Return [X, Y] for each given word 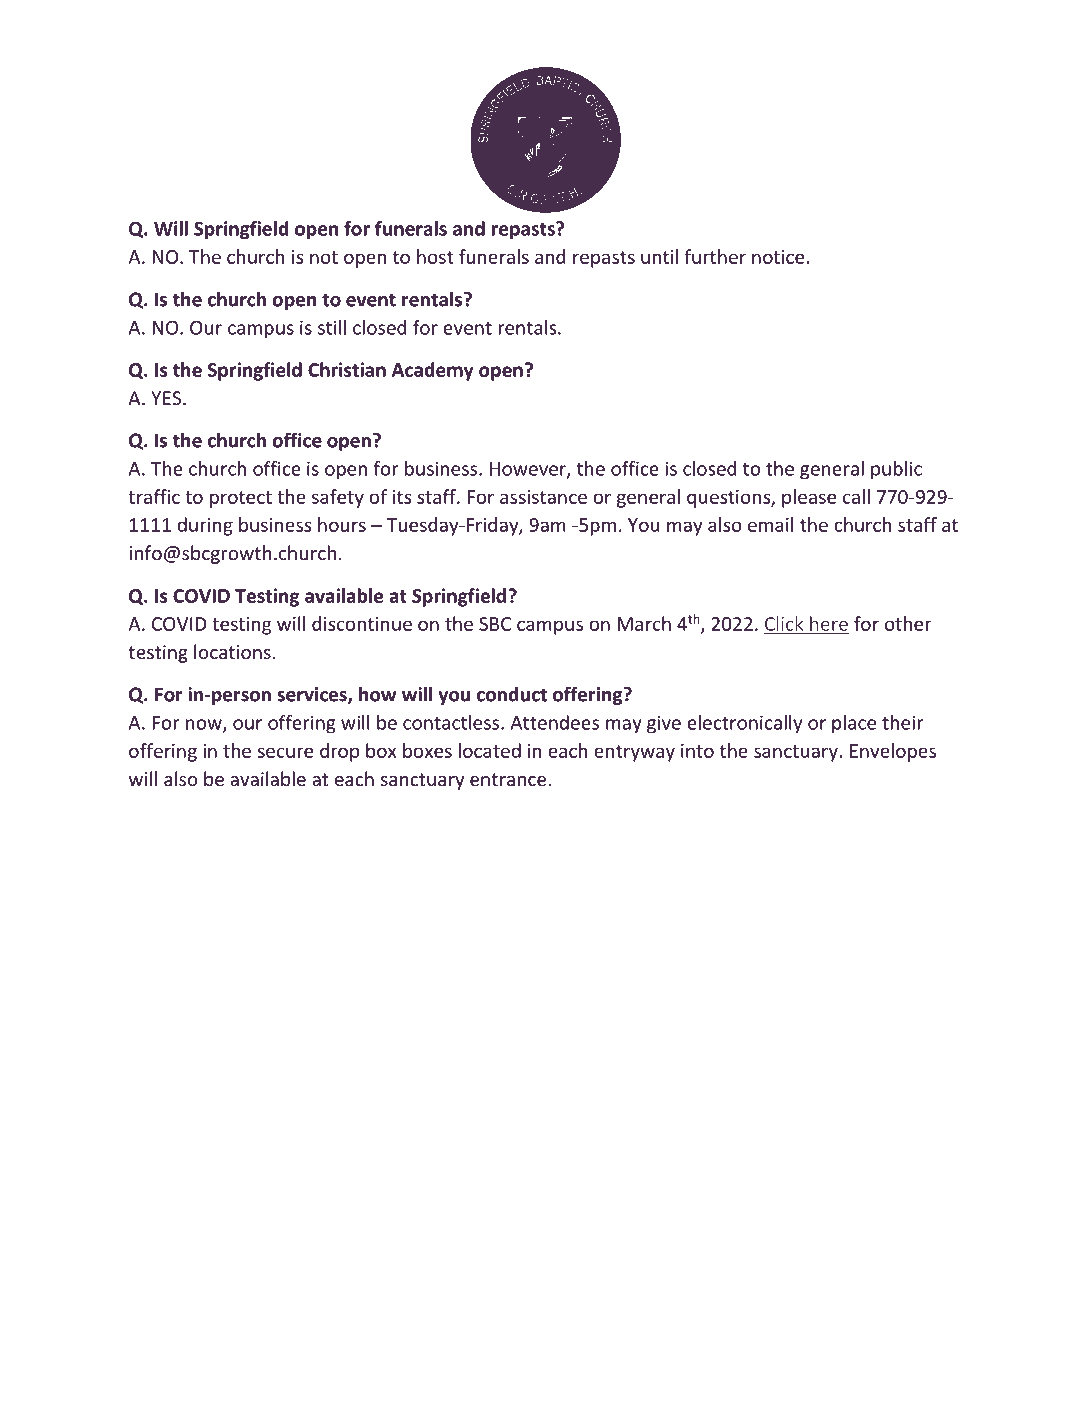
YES [167, 398]
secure [285, 752]
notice [778, 257]
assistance [543, 497]
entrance [508, 779]
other [908, 623]
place [854, 724]
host [435, 256]
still [332, 327]
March [644, 623]
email [770, 524]
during [205, 526]
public [896, 470]
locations [232, 651]
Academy [433, 371]
